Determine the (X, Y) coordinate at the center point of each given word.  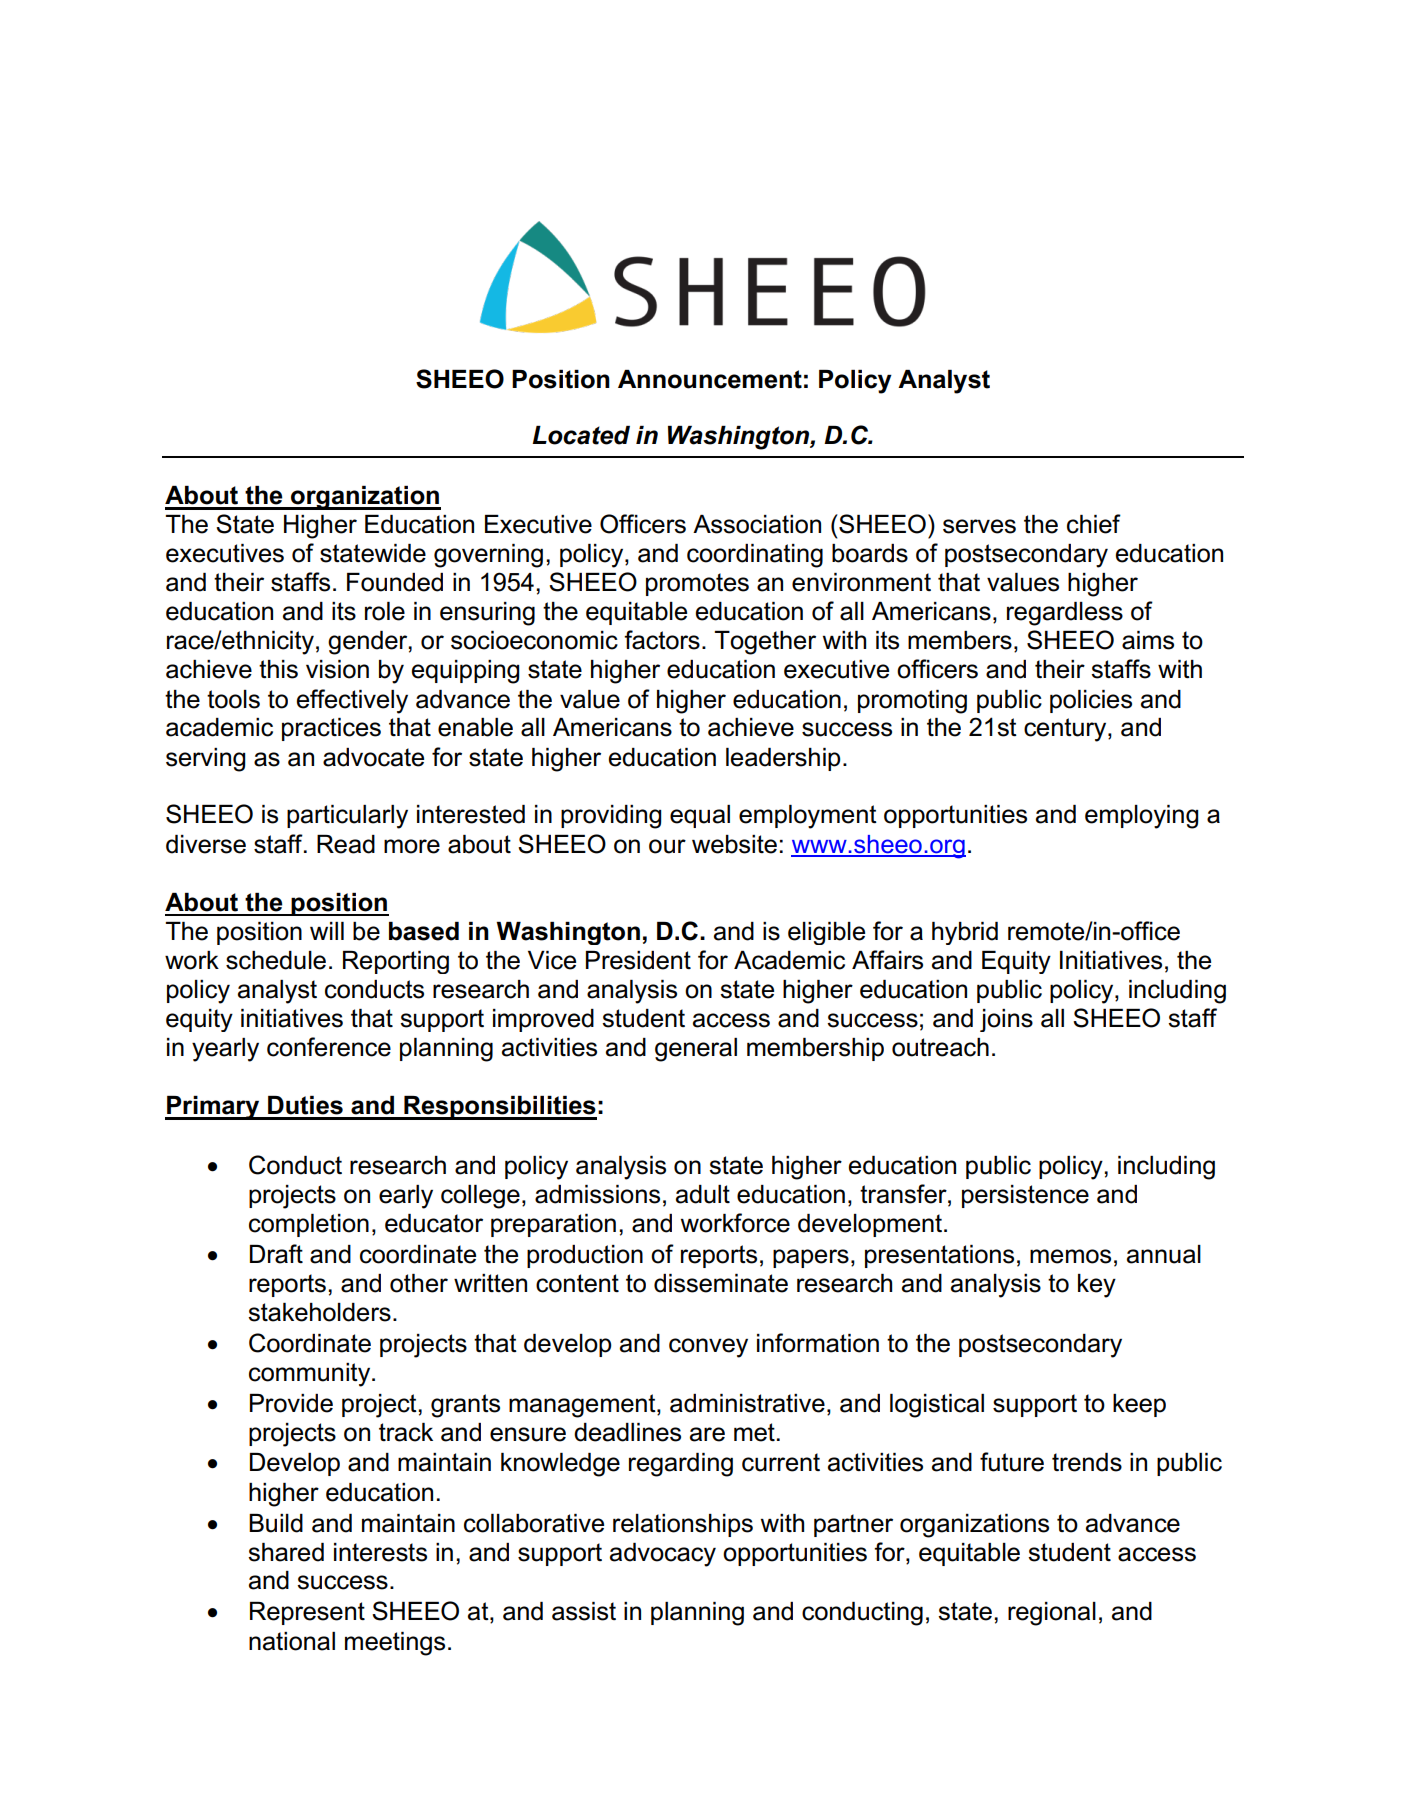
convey (708, 1348)
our (667, 846)
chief (1094, 524)
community (311, 1375)
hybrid (965, 933)
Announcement (710, 379)
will (327, 931)
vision (337, 669)
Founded (395, 582)
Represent (307, 1613)
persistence (1025, 1196)
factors (662, 640)
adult (703, 1194)
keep (1139, 1405)
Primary (213, 1108)
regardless (1065, 614)
